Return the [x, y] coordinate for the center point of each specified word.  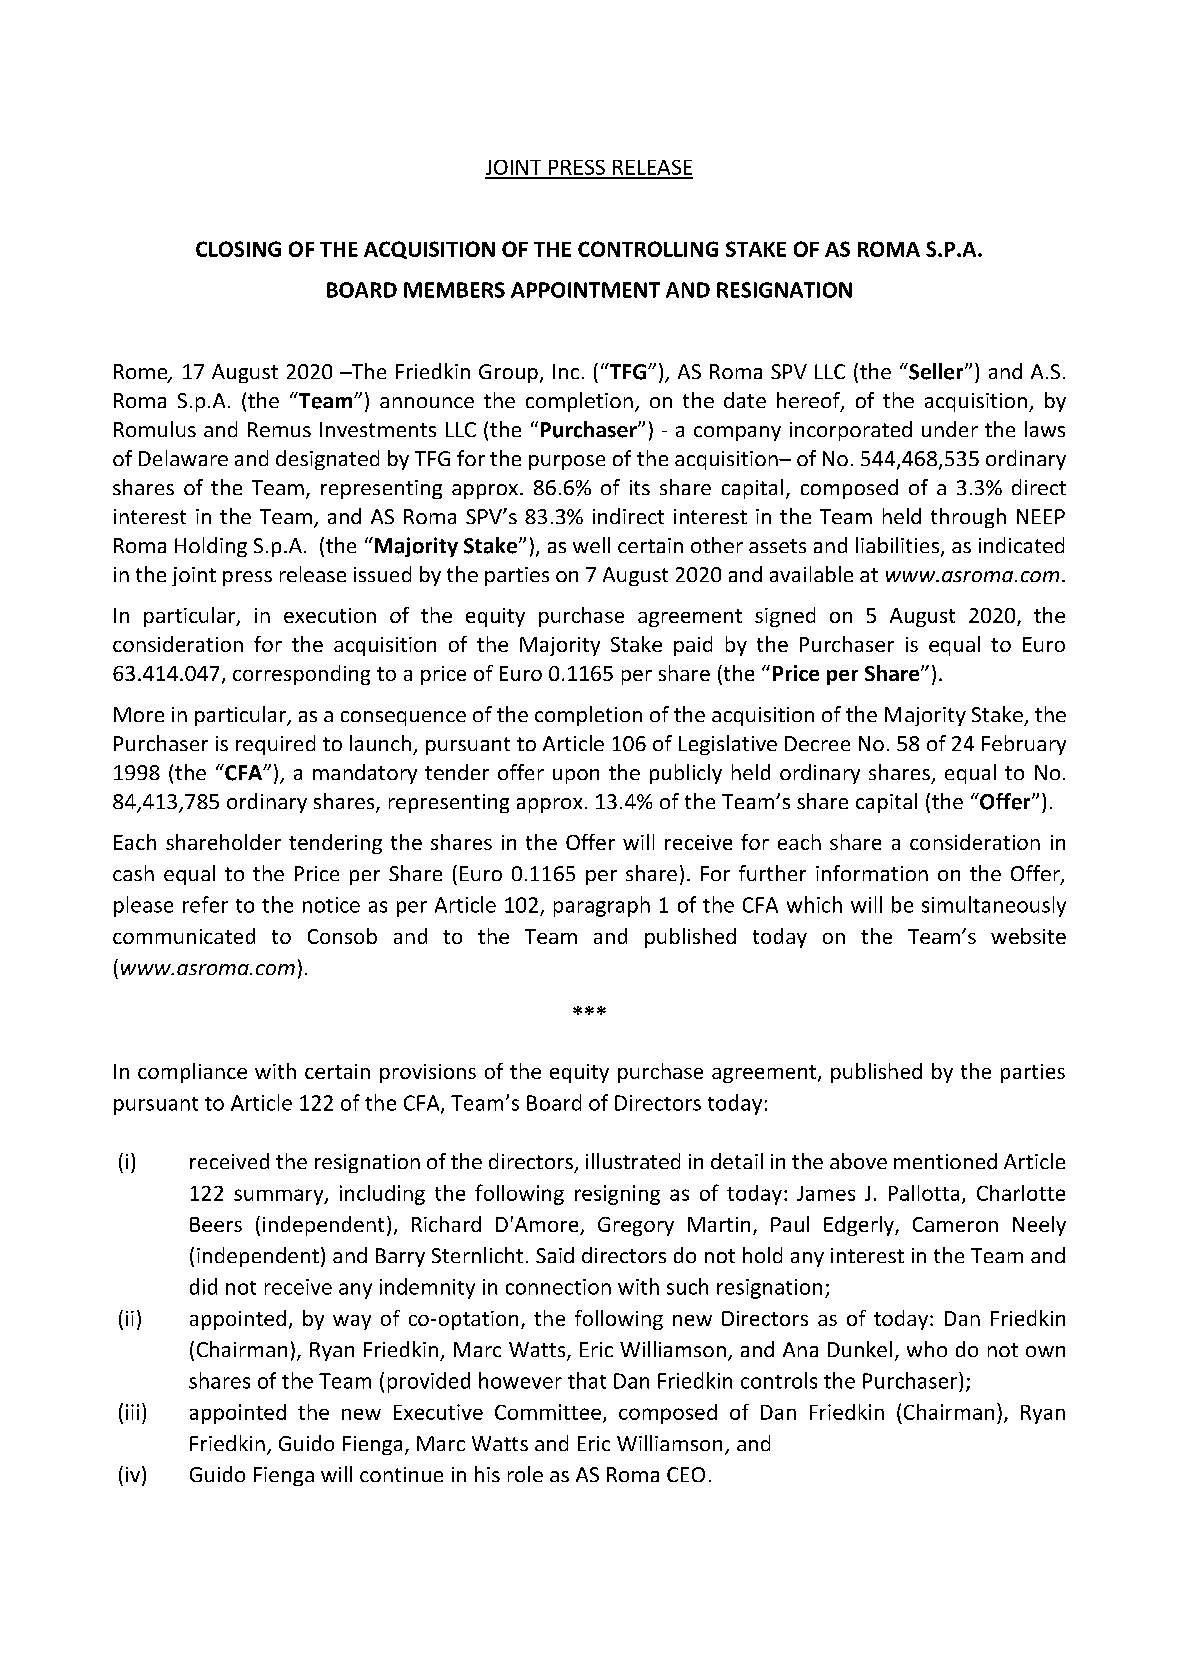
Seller [936, 371]
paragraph [602, 906]
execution [330, 615]
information [872, 873]
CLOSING [238, 249]
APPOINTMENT [585, 290]
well [591, 545]
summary [280, 1197]
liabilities [897, 545]
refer [205, 904]
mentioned [945, 1161]
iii [132, 1412]
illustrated [633, 1161]
